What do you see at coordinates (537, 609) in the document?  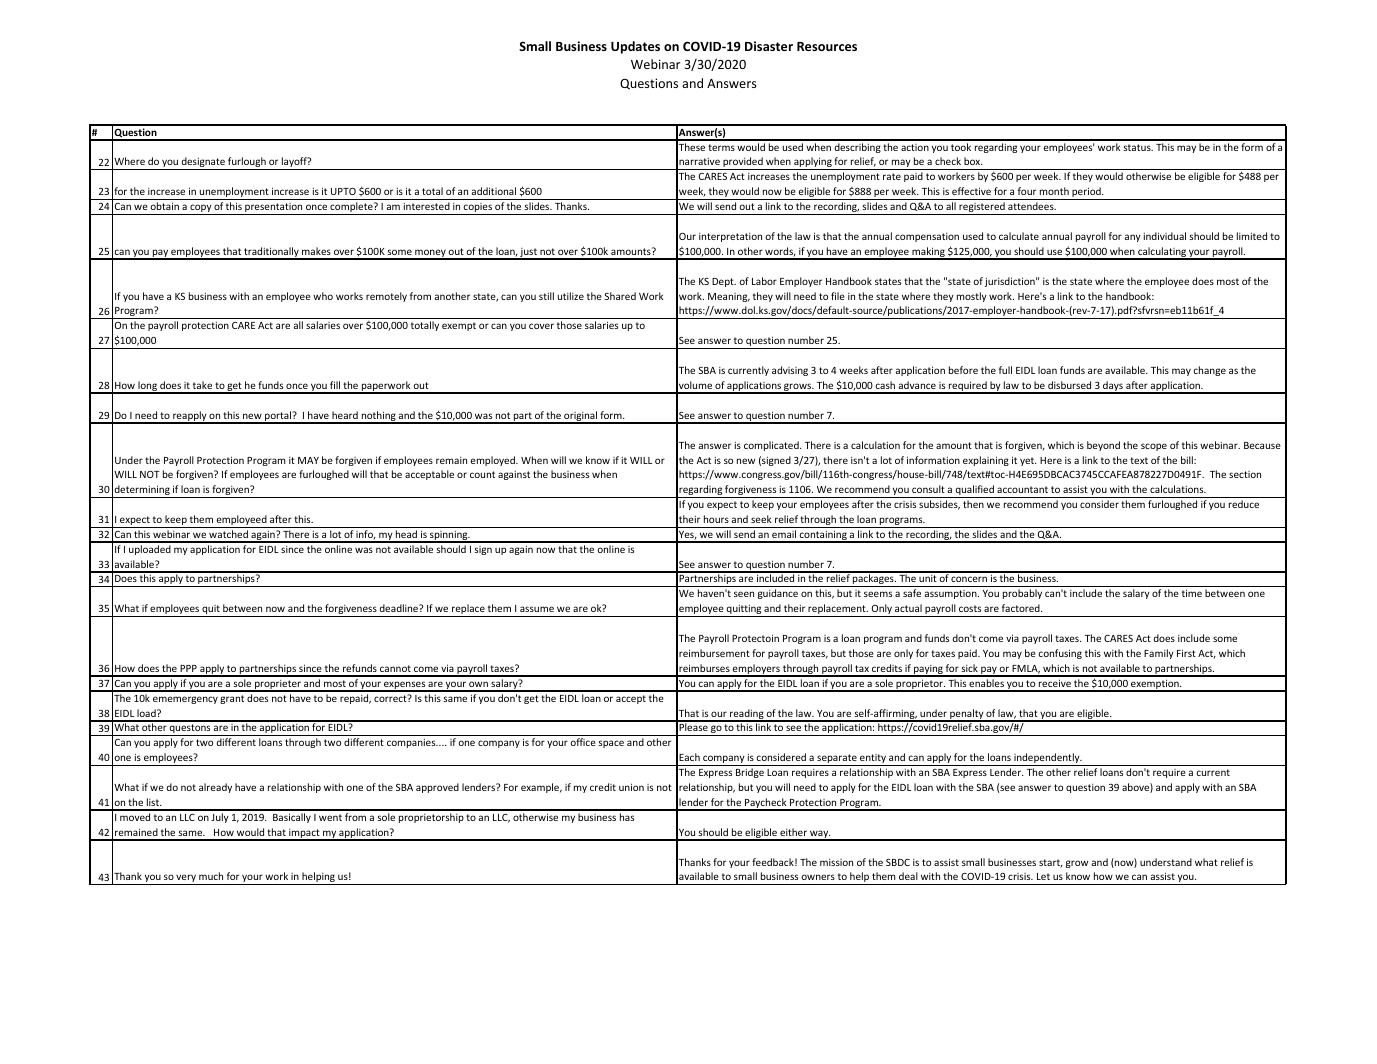 I see `assume` at bounding box center [537, 609].
